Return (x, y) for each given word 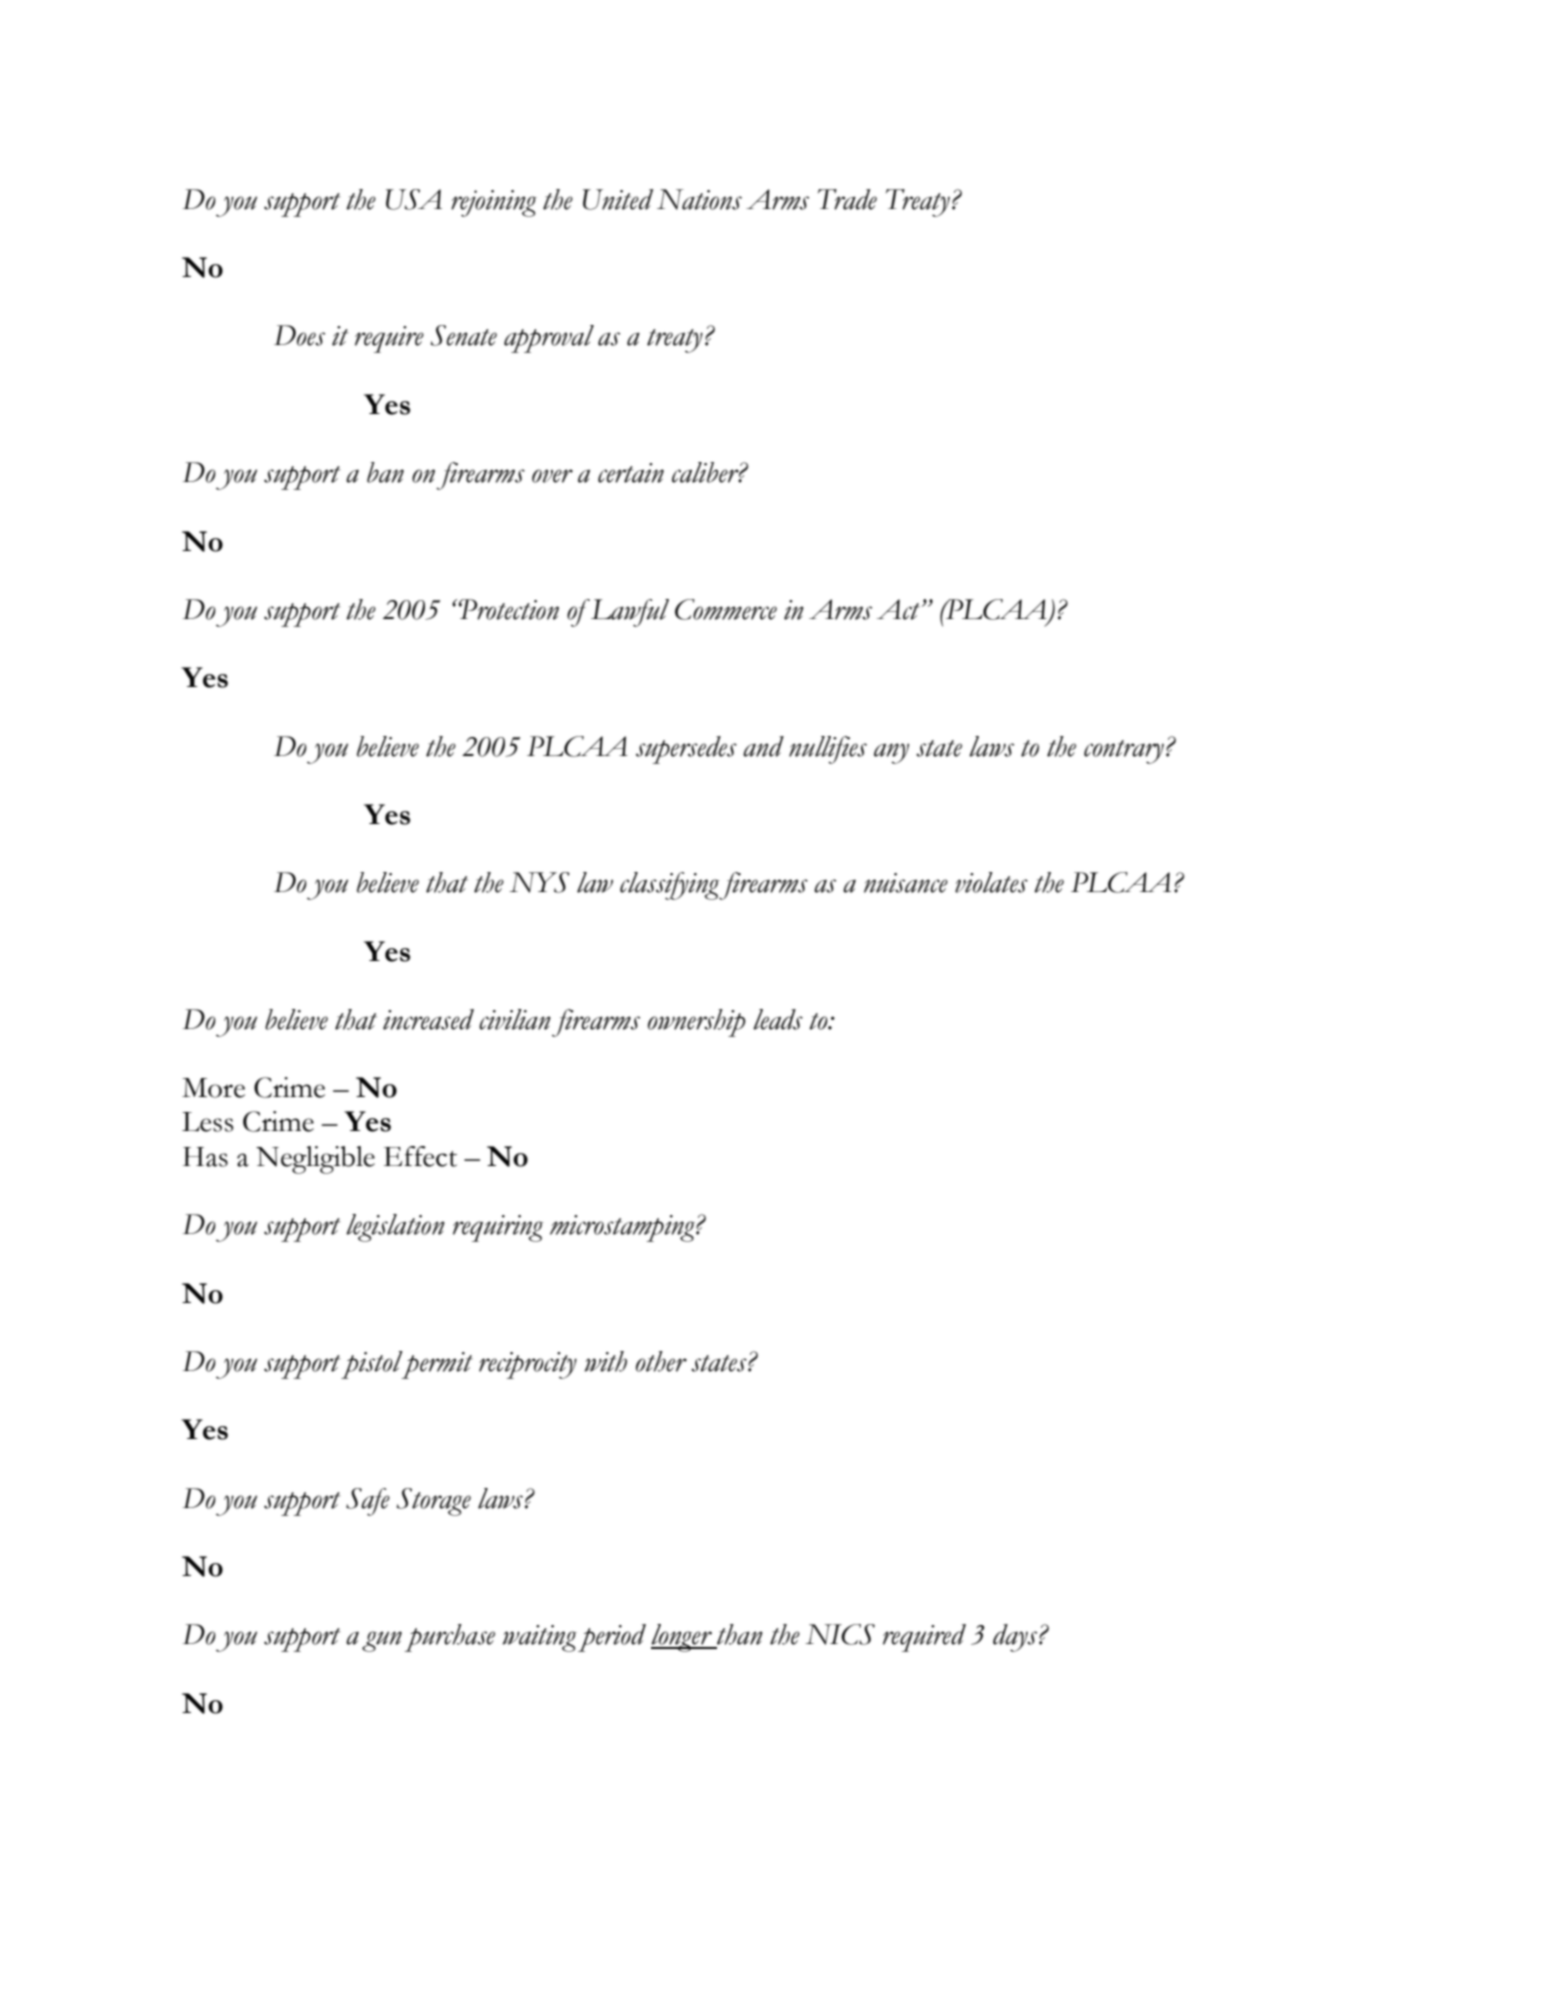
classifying (670, 886)
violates (991, 882)
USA (414, 199)
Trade (847, 199)
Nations (699, 199)
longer (682, 1638)
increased (428, 1019)
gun (382, 1641)
